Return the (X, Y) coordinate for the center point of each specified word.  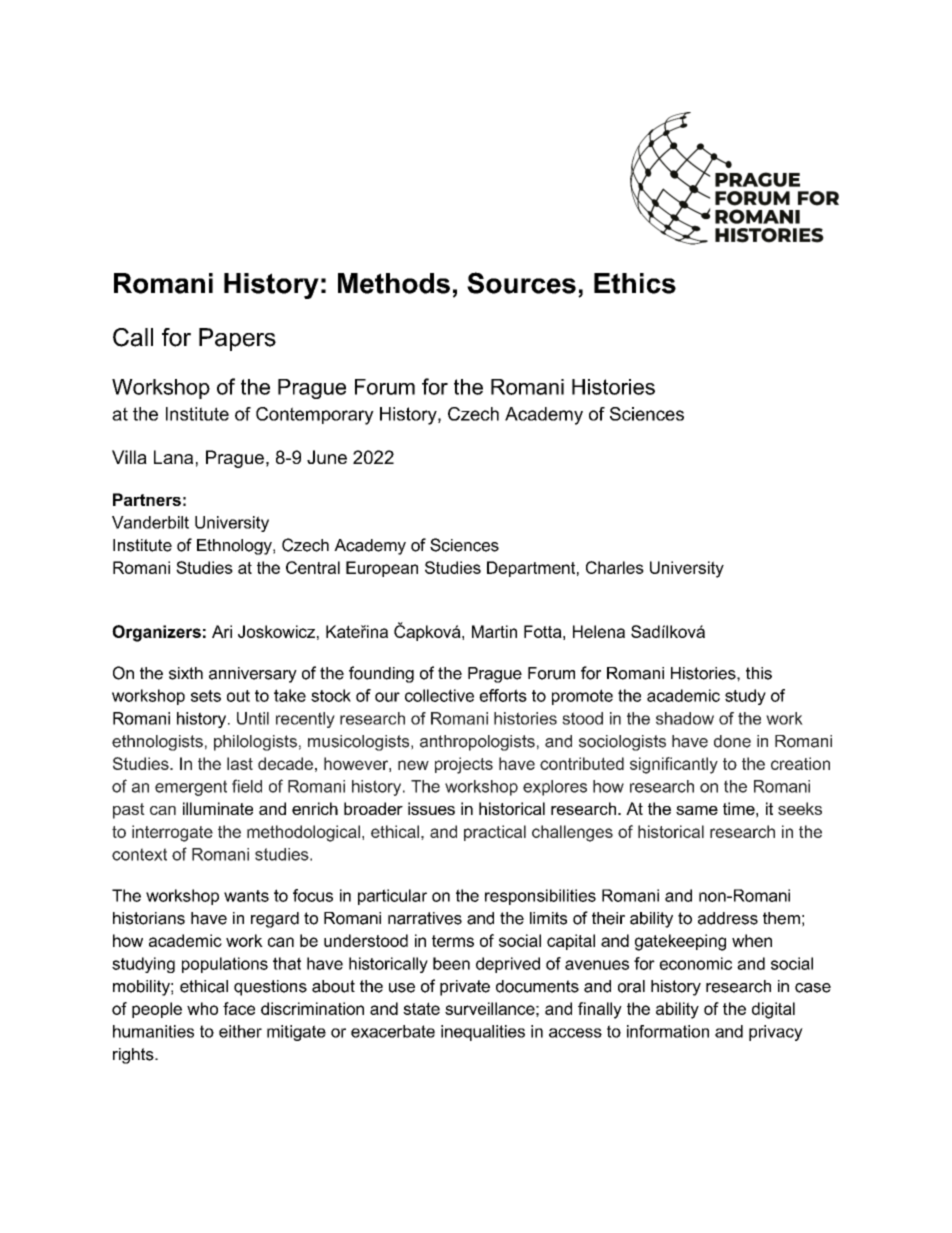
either (240, 1031)
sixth (186, 673)
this (759, 673)
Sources (521, 283)
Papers (237, 339)
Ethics (635, 283)
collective (439, 695)
